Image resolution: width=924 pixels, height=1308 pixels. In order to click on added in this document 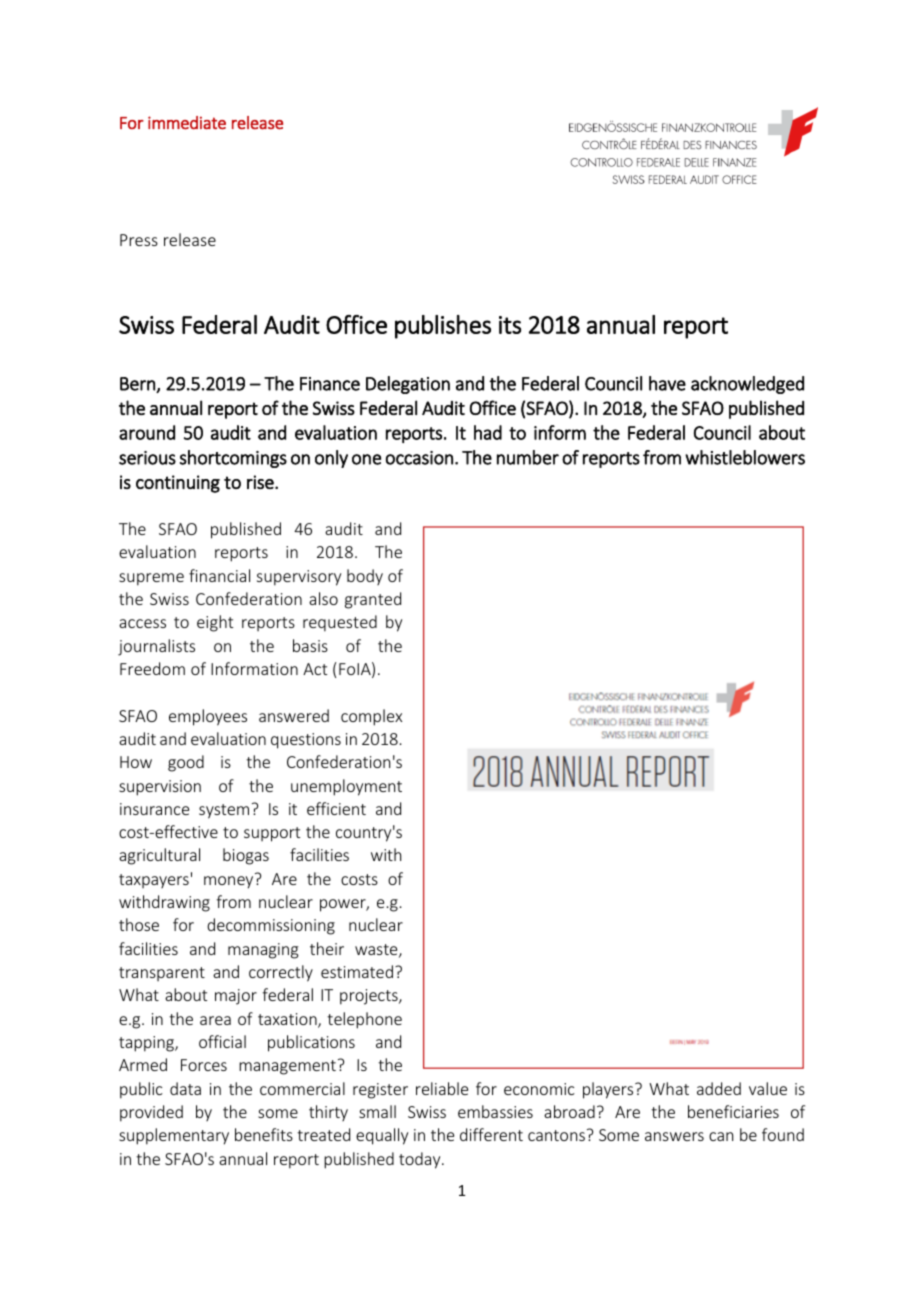, I will do `click(719, 1088)`.
